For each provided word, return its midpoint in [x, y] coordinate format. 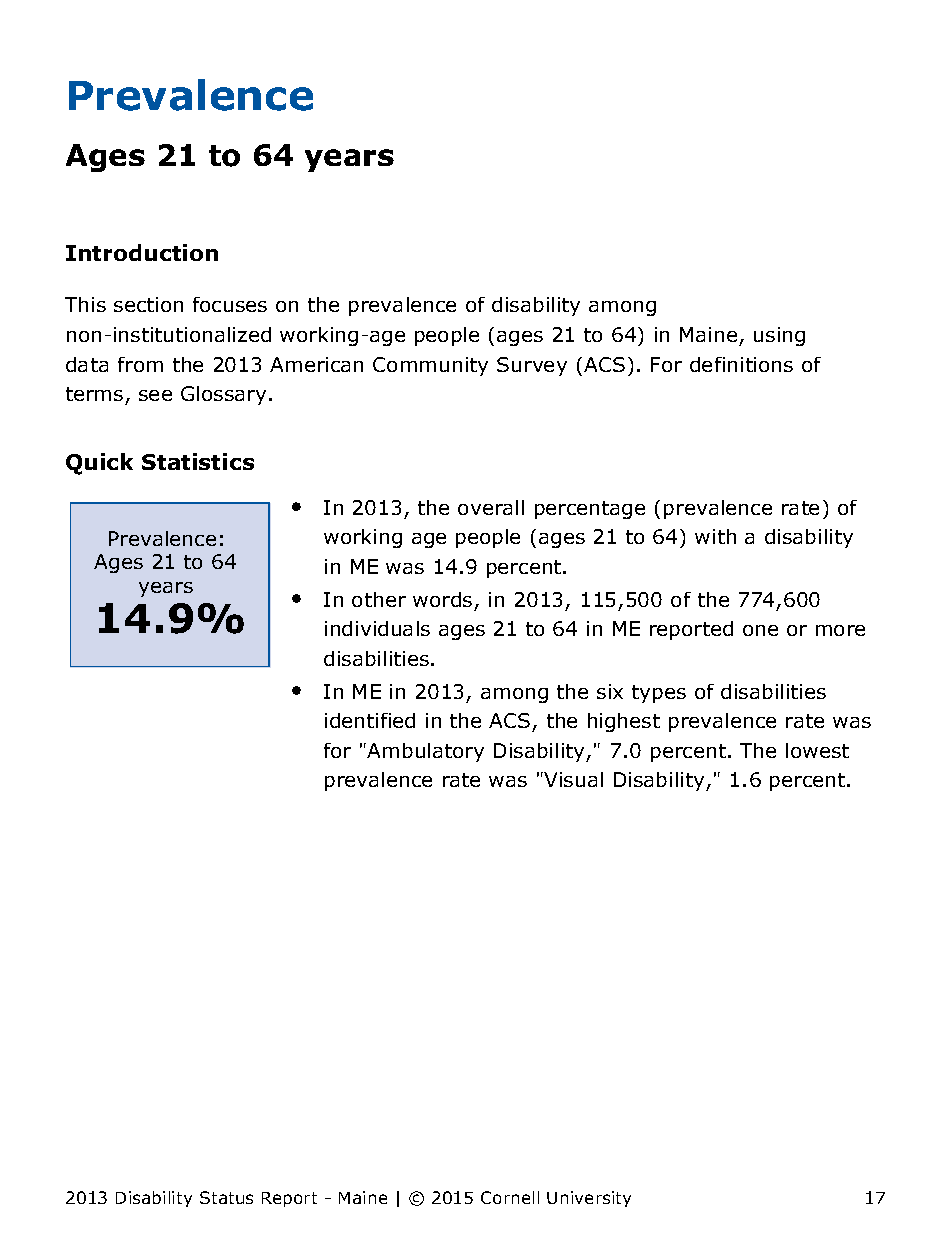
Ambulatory [425, 752]
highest [624, 722]
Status [226, 1197]
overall [491, 507]
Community [430, 366]
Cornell [510, 1197]
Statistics [198, 461]
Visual [572, 779]
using [779, 336]
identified [370, 720]
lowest [817, 750]
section [148, 304]
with [715, 536]
